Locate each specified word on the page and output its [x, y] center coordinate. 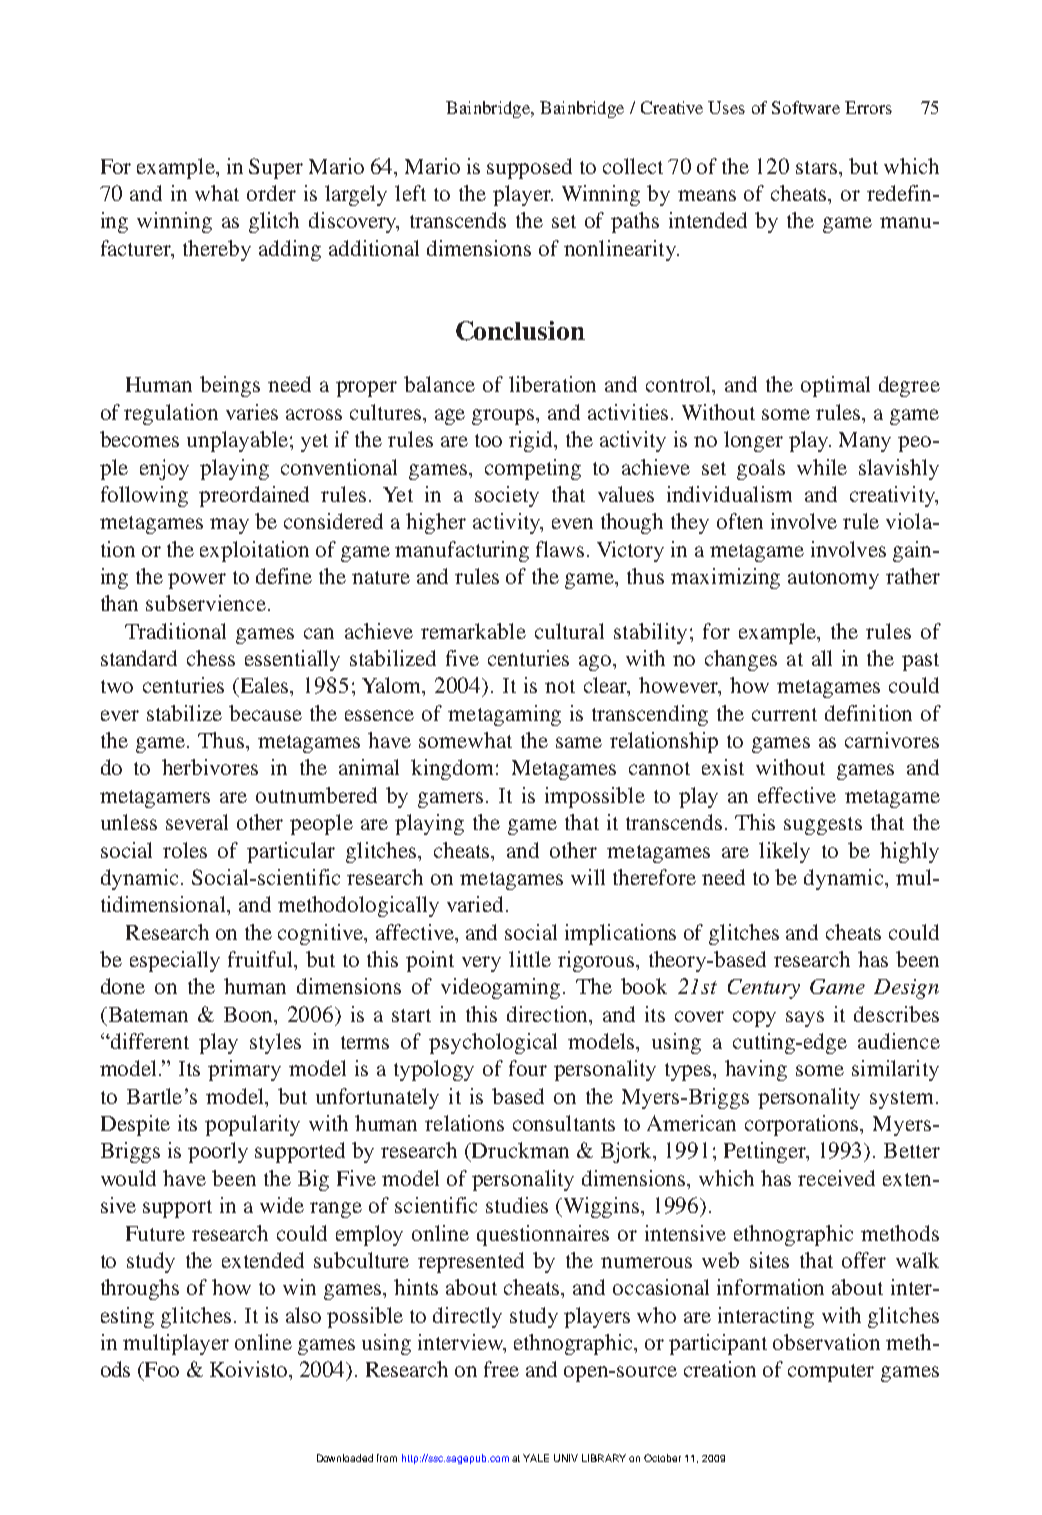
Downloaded [345, 1458]
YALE [536, 1458]
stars [816, 167]
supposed [529, 168]
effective [797, 795]
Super [276, 168]
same [579, 742]
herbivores [210, 767]
